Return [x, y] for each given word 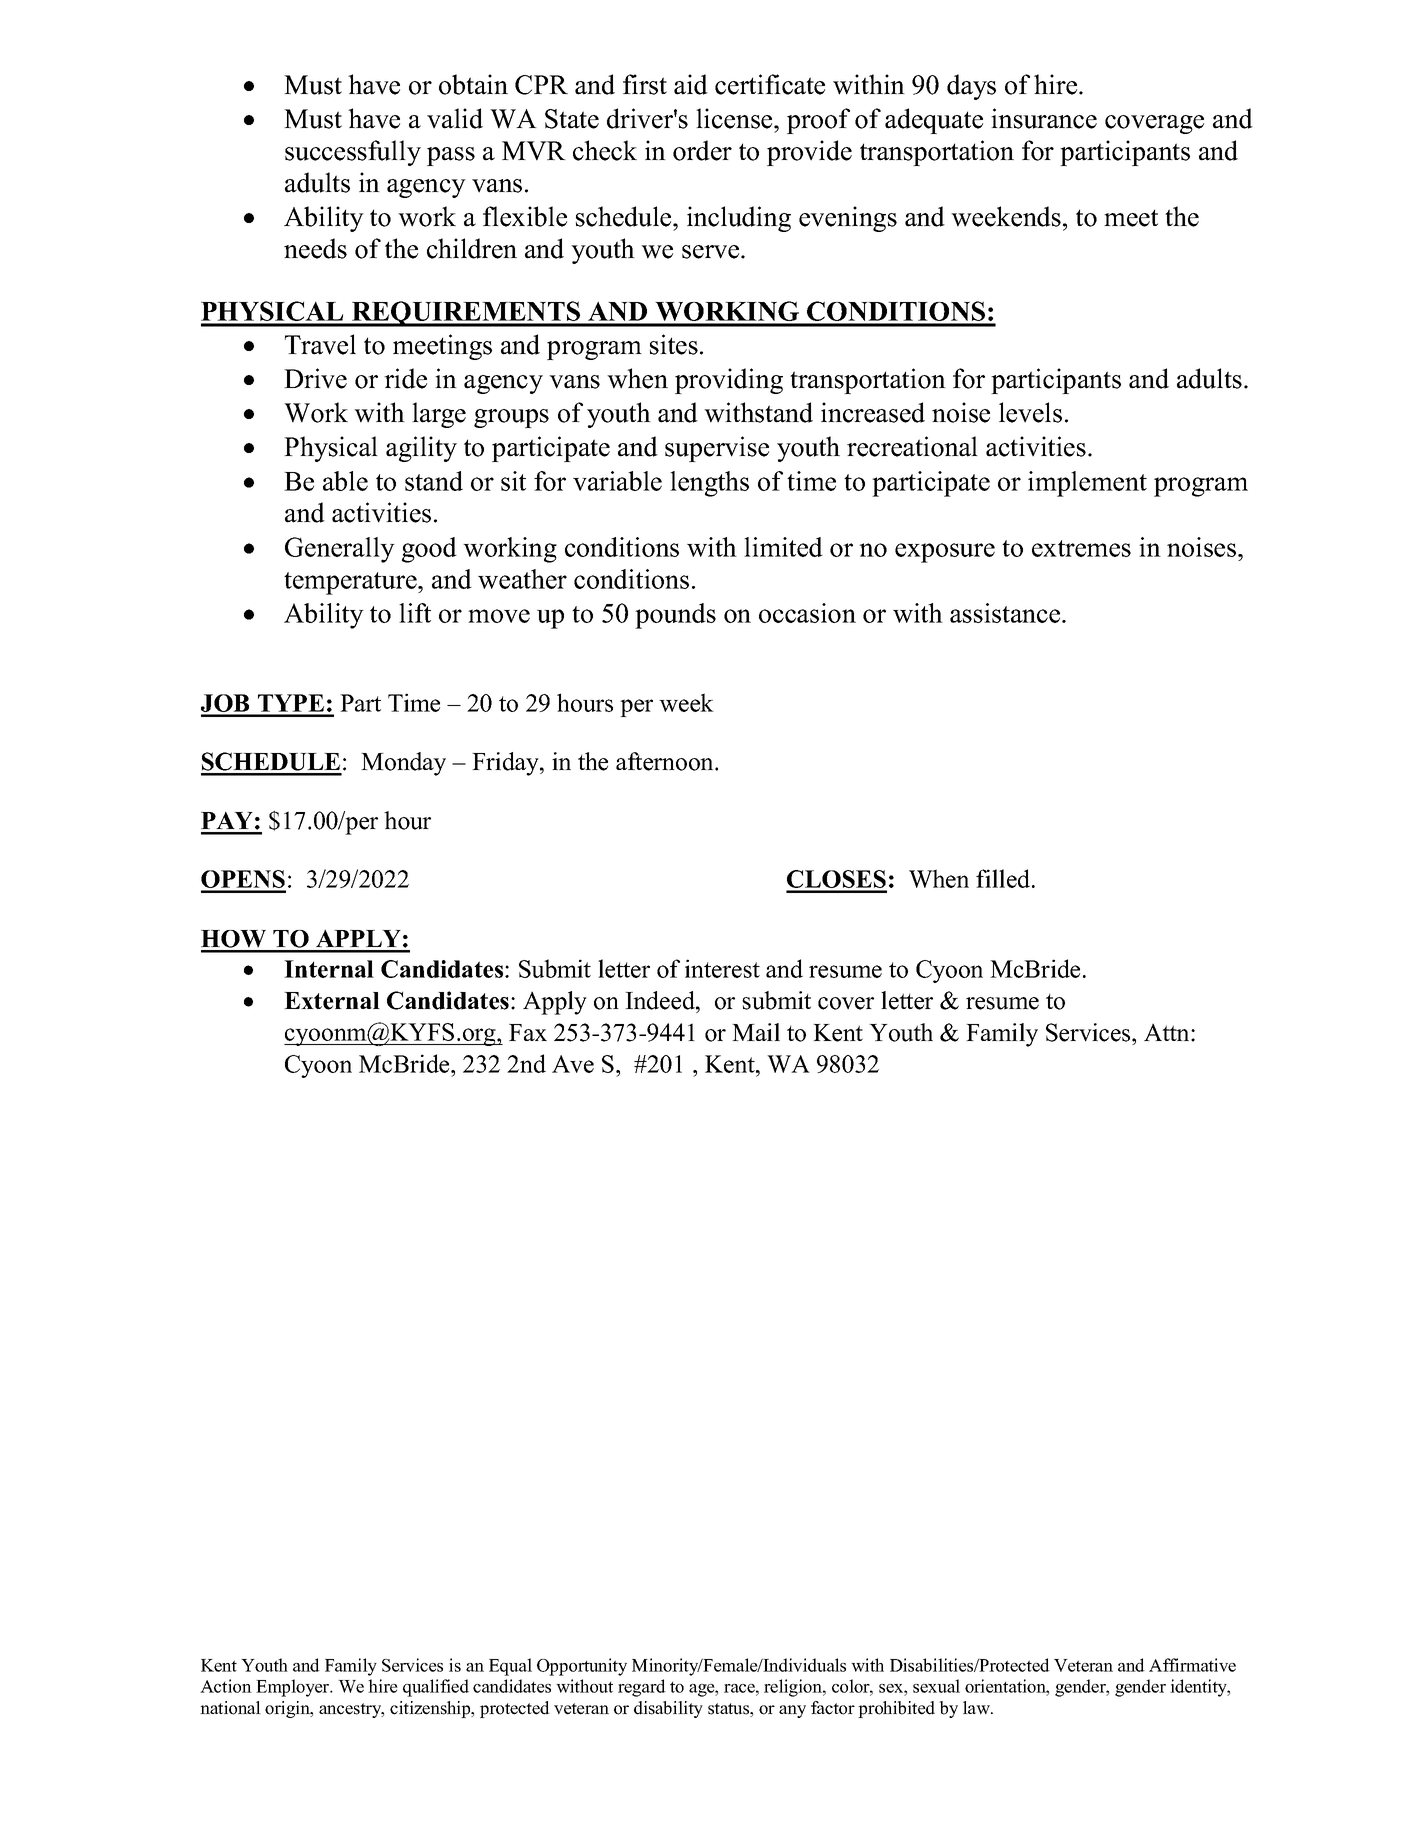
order [702, 150]
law [977, 1707]
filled [1004, 878]
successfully [353, 153]
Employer [294, 1688]
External [332, 1001]
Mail [756, 1032]
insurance [1044, 118]
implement [1087, 484]
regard [642, 1688]
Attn [1168, 1032]
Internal [329, 969]
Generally [340, 550]
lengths [709, 484]
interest [722, 968]
